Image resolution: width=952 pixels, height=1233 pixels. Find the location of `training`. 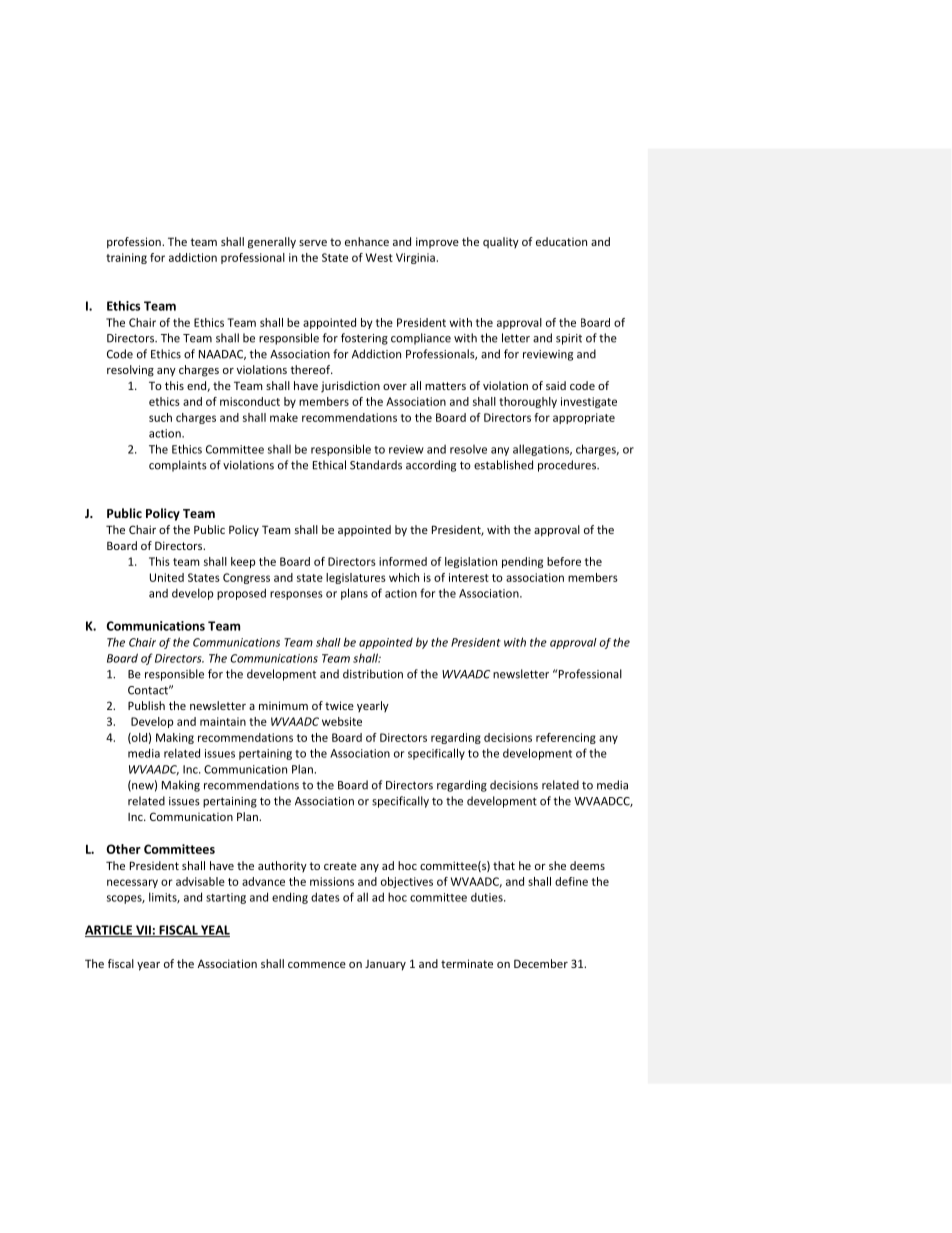

training is located at coordinates (126, 258).
